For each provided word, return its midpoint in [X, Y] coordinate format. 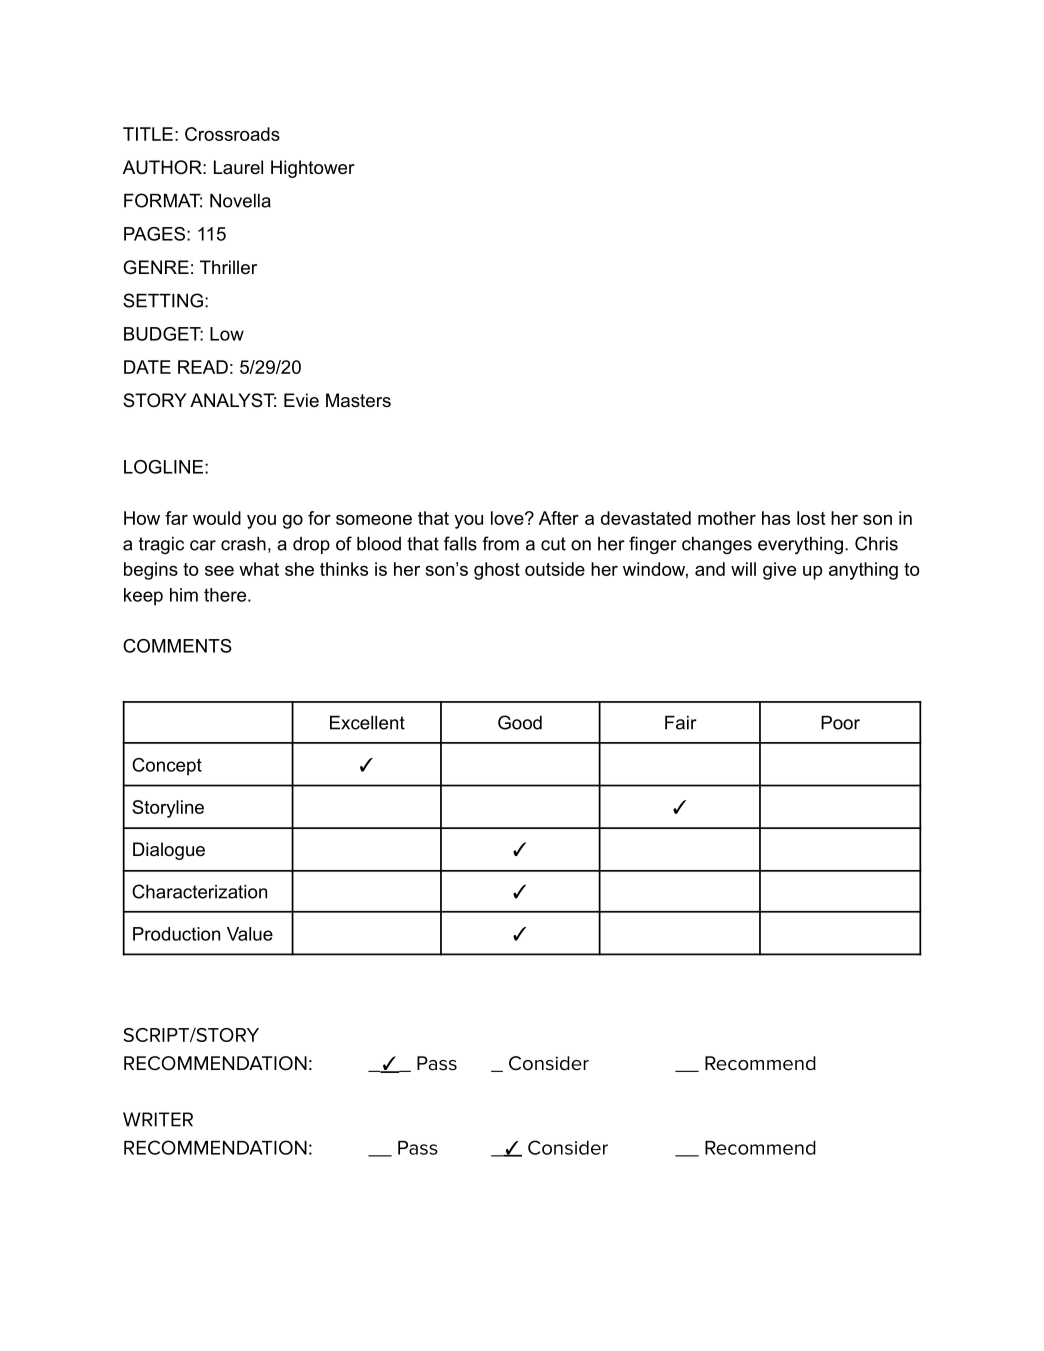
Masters [358, 400]
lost [811, 518]
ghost [497, 571]
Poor [840, 723]
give [779, 571]
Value [250, 934]
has [776, 518]
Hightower [313, 169]
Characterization [199, 891]
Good [520, 722]
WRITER [158, 1119]
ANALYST [233, 400]
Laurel [238, 167]
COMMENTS [177, 646]
